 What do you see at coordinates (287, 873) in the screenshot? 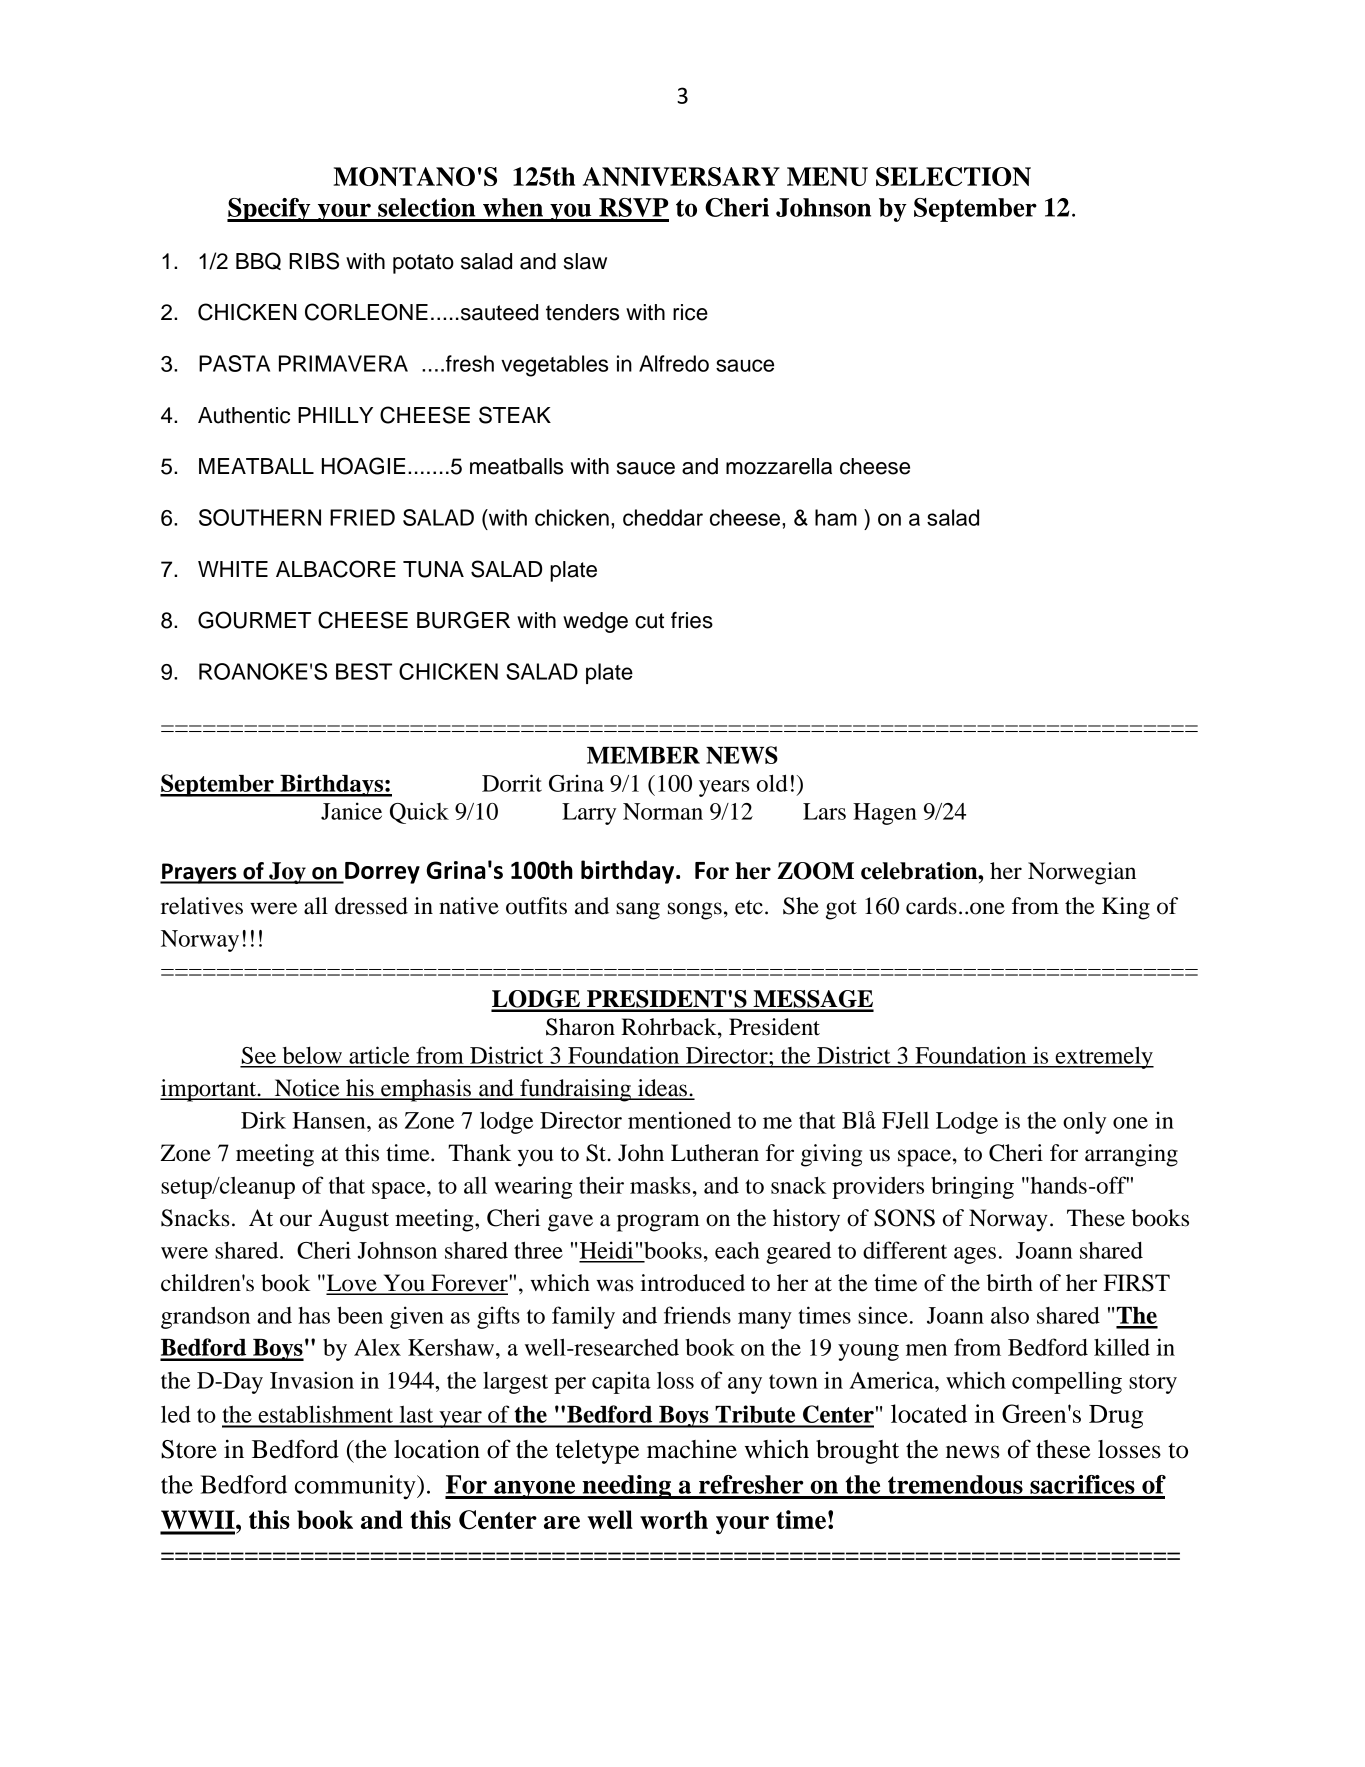
I see `Joy` at bounding box center [287, 873].
